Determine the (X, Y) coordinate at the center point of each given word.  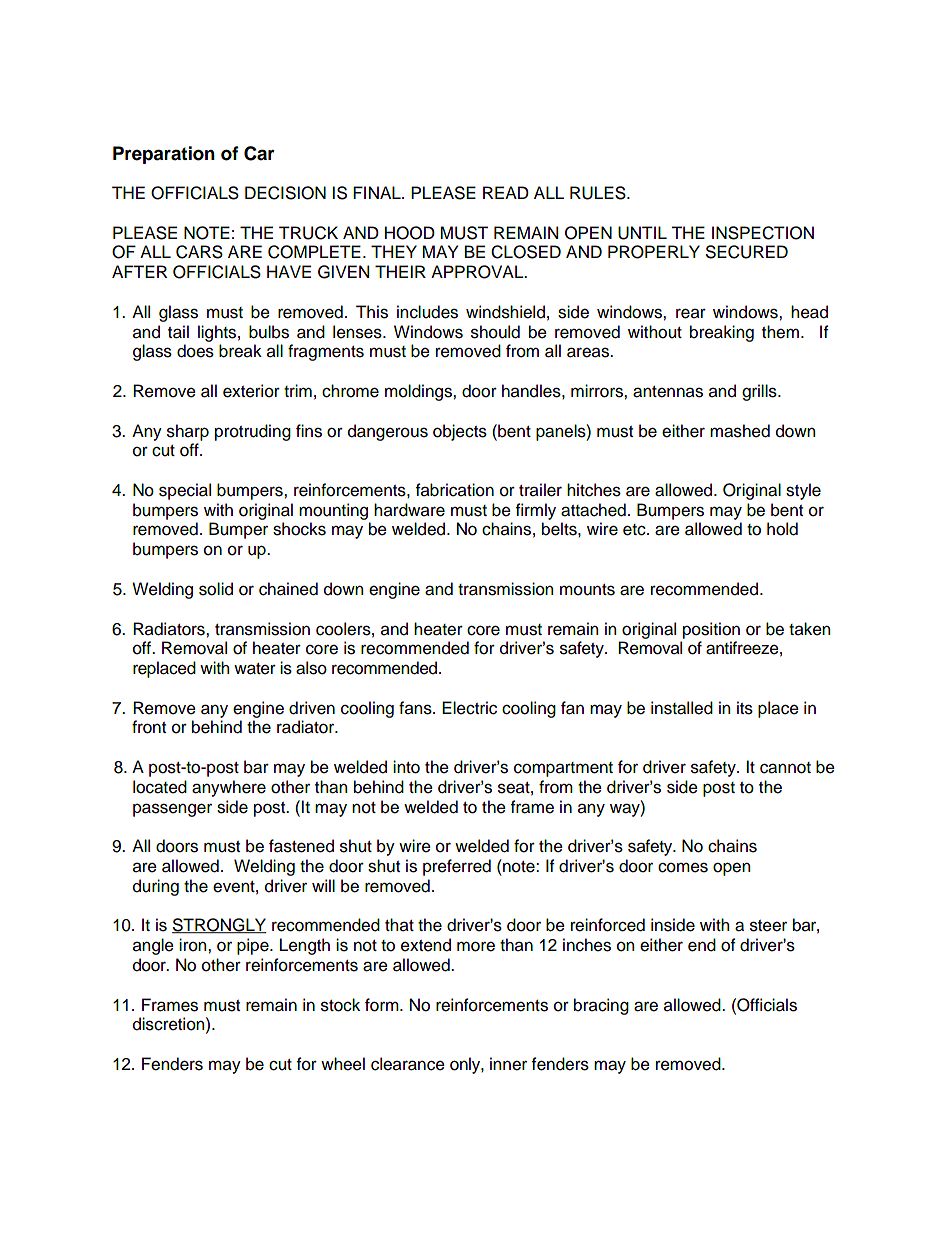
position (711, 630)
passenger (172, 810)
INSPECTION (763, 233)
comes (683, 867)
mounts (587, 590)
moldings (419, 392)
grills (760, 392)
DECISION (285, 193)
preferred (457, 867)
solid (216, 589)
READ (506, 192)
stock (340, 1005)
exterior (251, 391)
